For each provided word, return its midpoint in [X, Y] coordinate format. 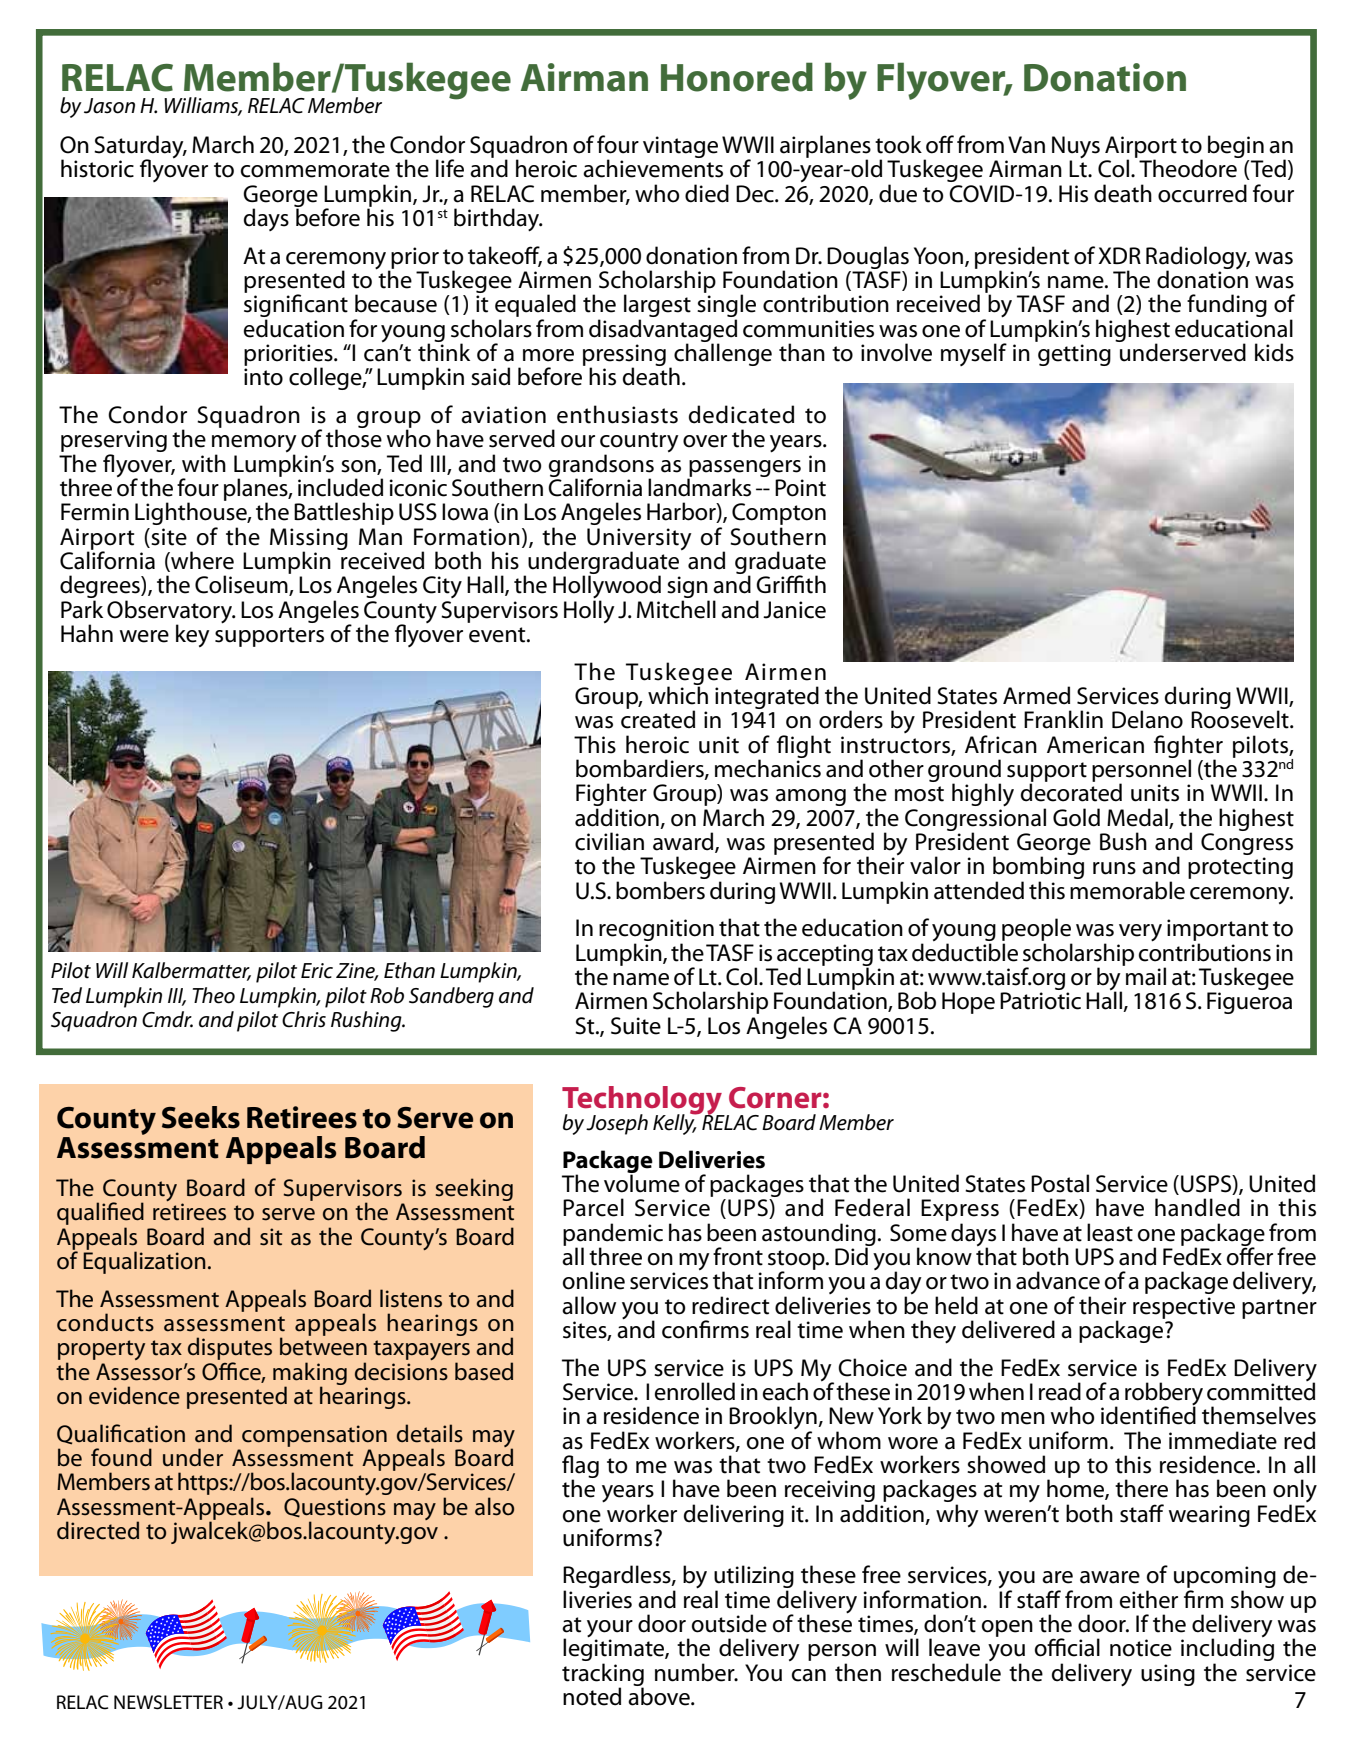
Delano [1147, 719]
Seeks [201, 1117]
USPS [1207, 1185]
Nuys [1076, 148]
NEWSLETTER [168, 1702]
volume [642, 1182]
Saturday [140, 148]
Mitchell [676, 609]
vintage [680, 147]
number [696, 1672]
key [193, 635]
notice [1141, 1648]
